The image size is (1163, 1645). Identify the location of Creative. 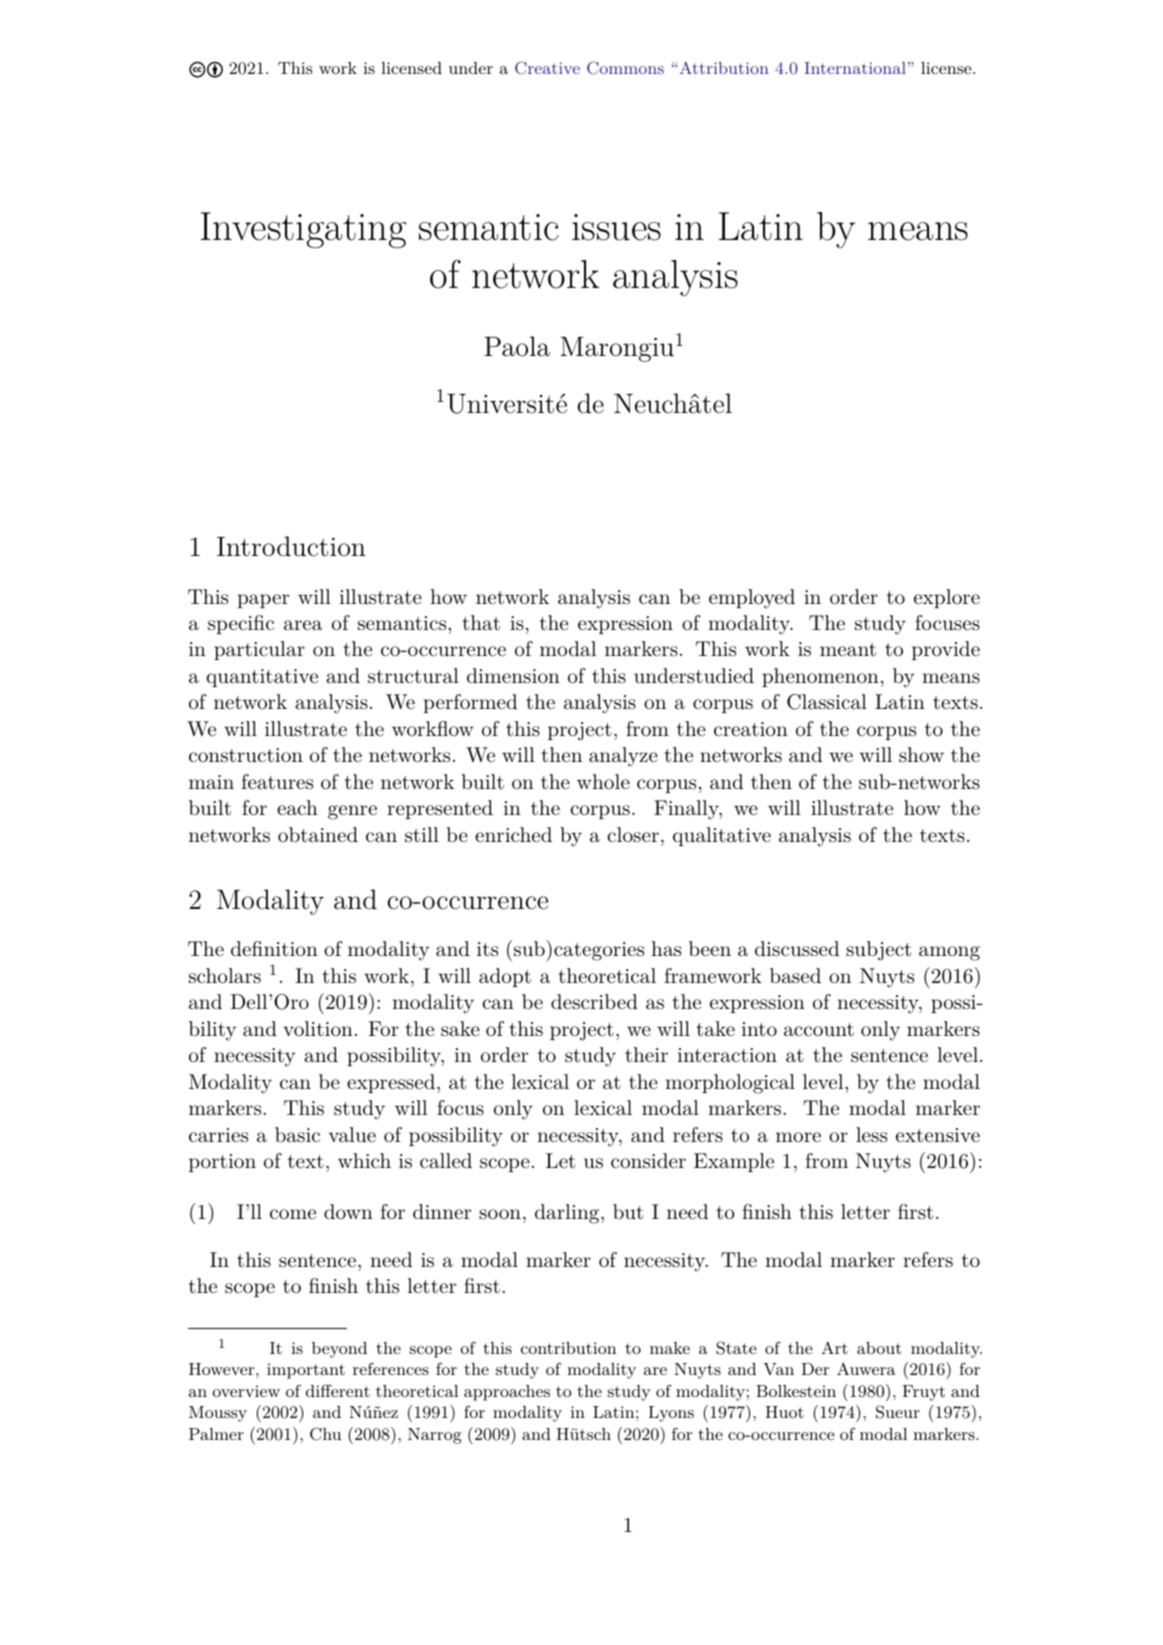
(547, 68).
